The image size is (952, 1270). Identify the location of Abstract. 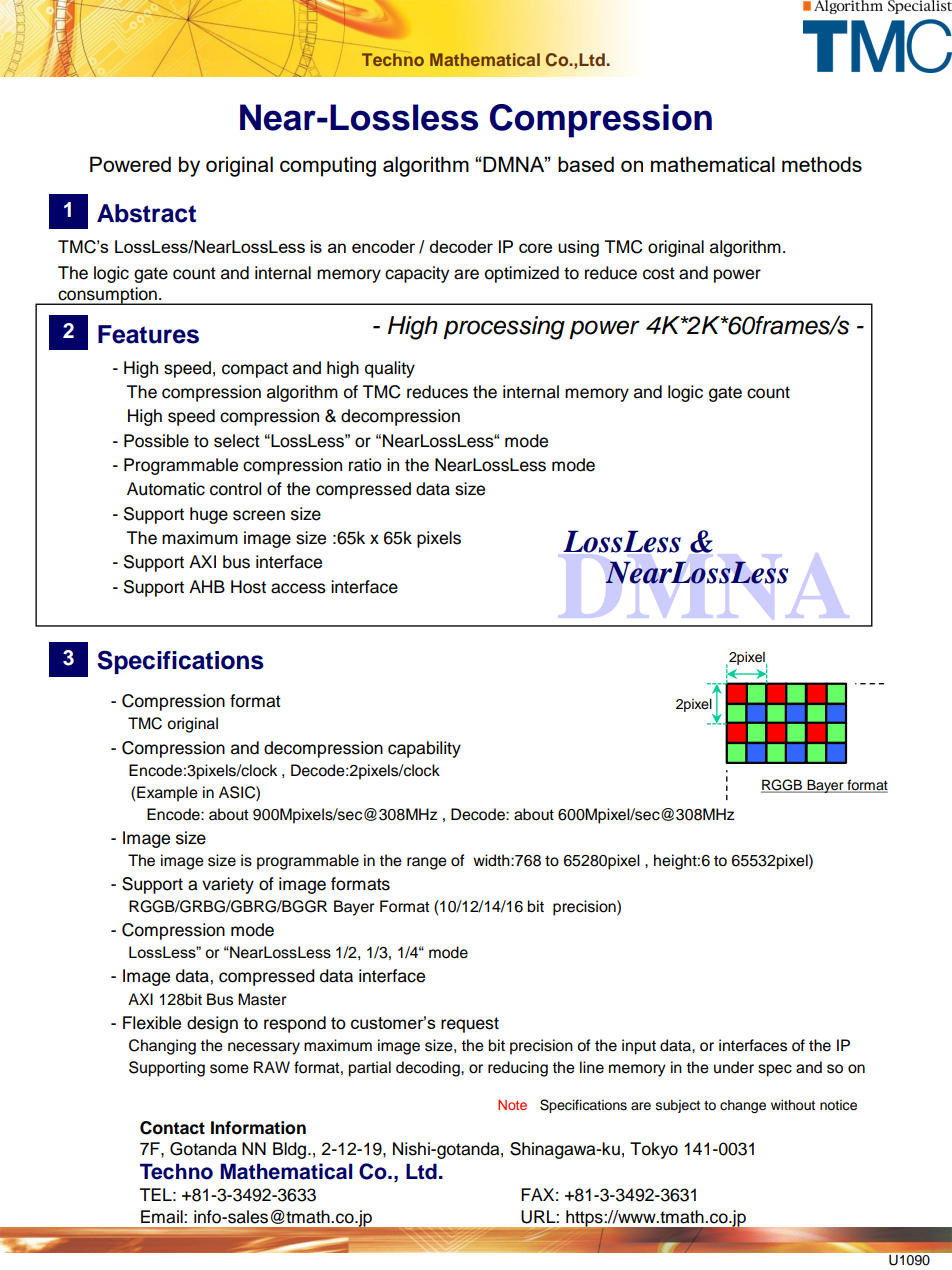
(146, 213).
